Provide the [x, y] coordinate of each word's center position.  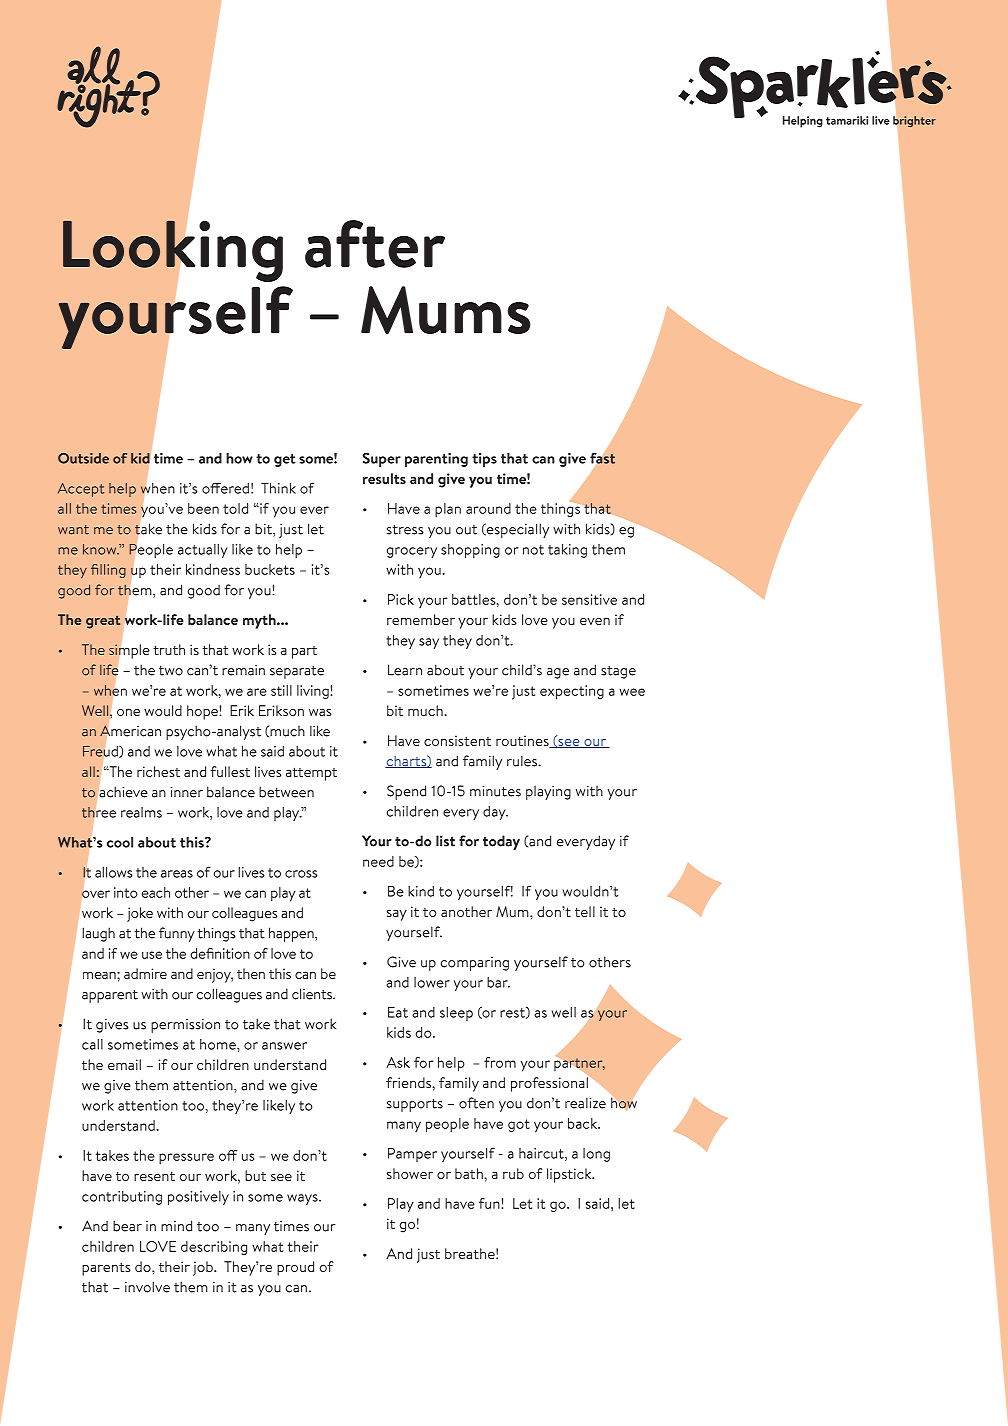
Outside [83, 458]
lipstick [570, 1175]
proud [295, 1268]
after [375, 244]
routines [523, 741]
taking [567, 551]
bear [127, 1226]
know [101, 549]
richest [158, 771]
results [384, 478]
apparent [110, 996]
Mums [446, 310]
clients [313, 994]
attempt [311, 774]
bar [498, 982]
